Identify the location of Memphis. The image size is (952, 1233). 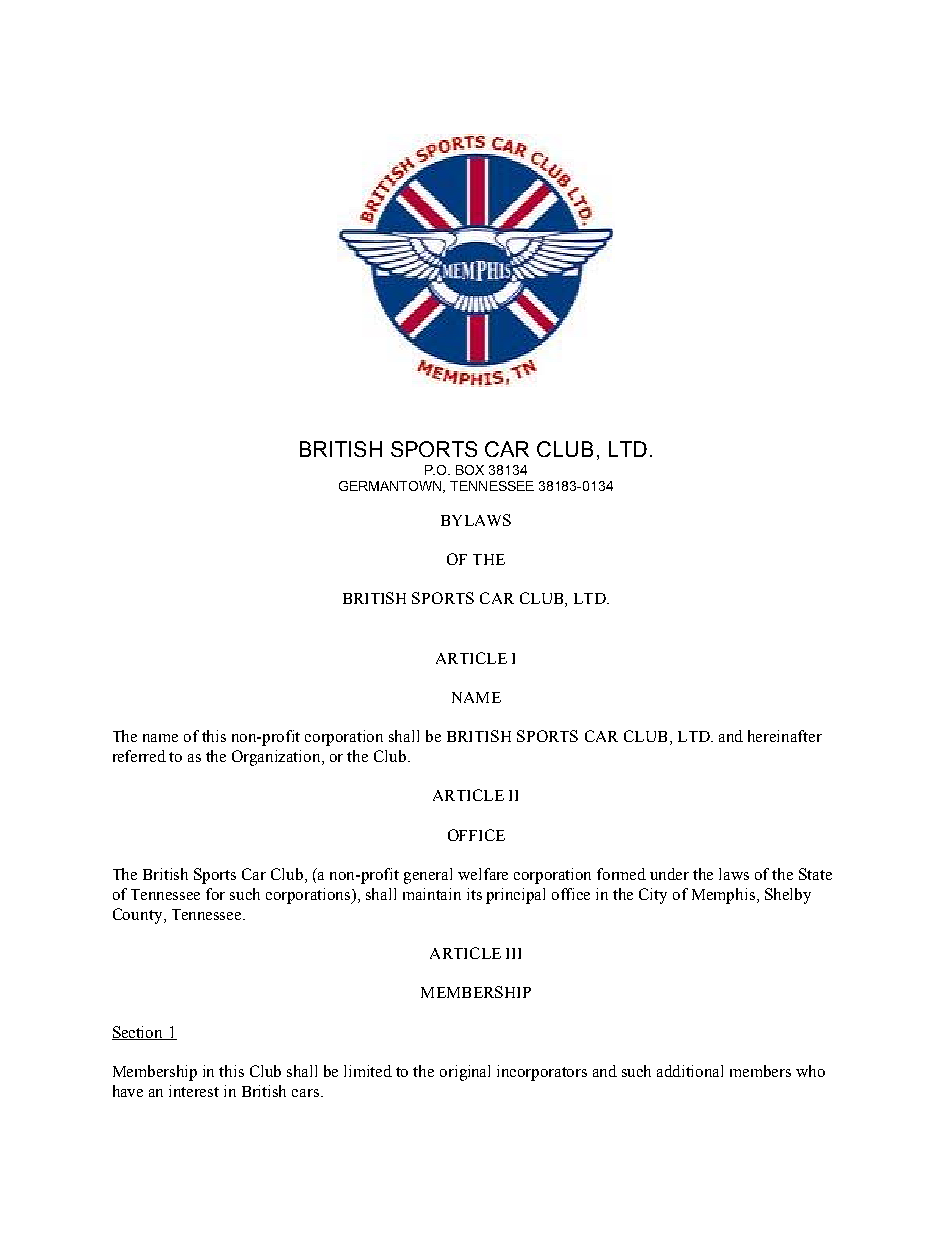
(725, 896).
